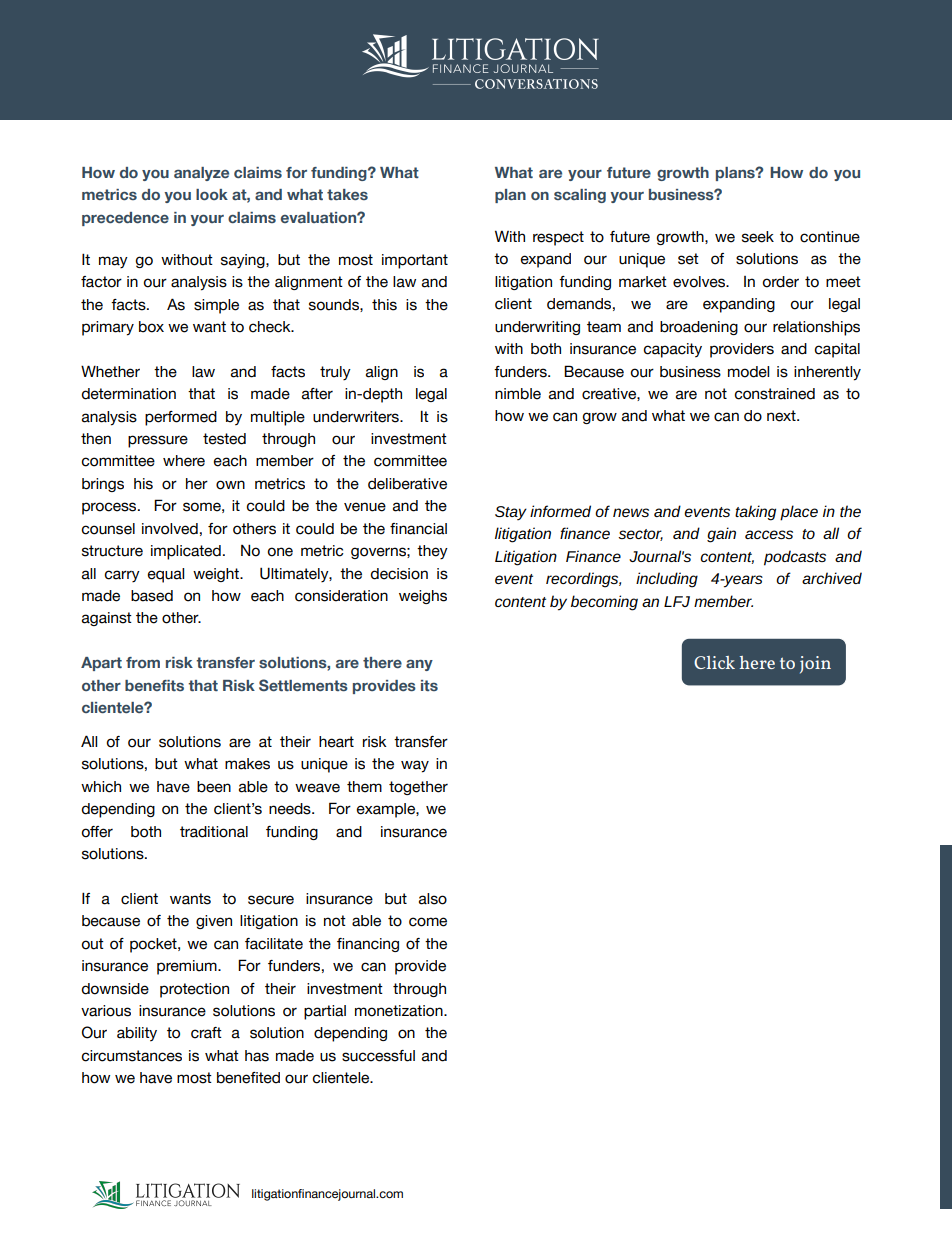 The width and height of the document is (952, 1233). Describe the element at coordinates (815, 665) in the document. I see `join` at that location.
